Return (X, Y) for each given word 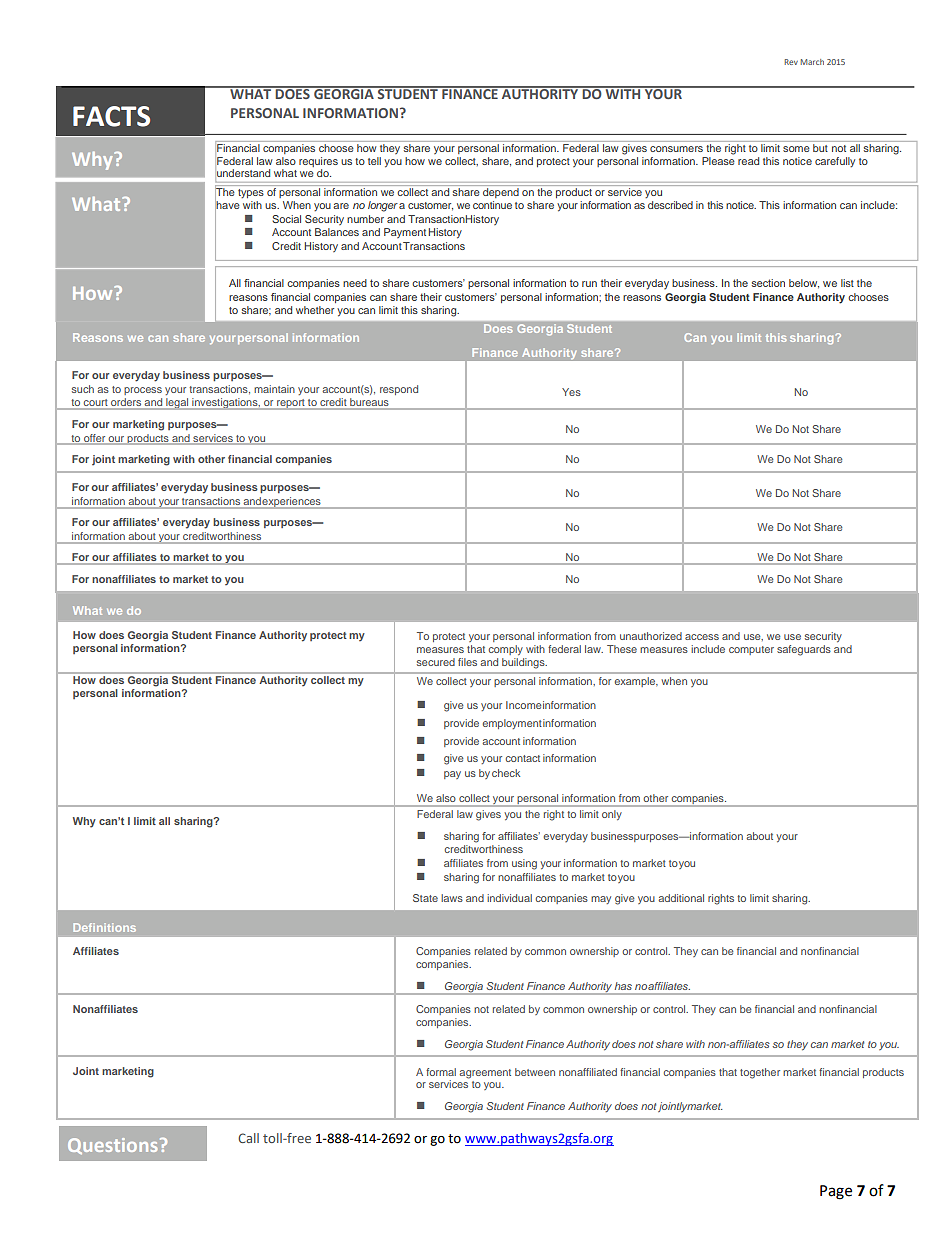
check (506, 773)
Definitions (104, 927)
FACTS (111, 116)
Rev (791, 62)
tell (374, 161)
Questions (112, 1146)
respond (399, 390)
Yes (571, 392)
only (611, 815)
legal (177, 404)
